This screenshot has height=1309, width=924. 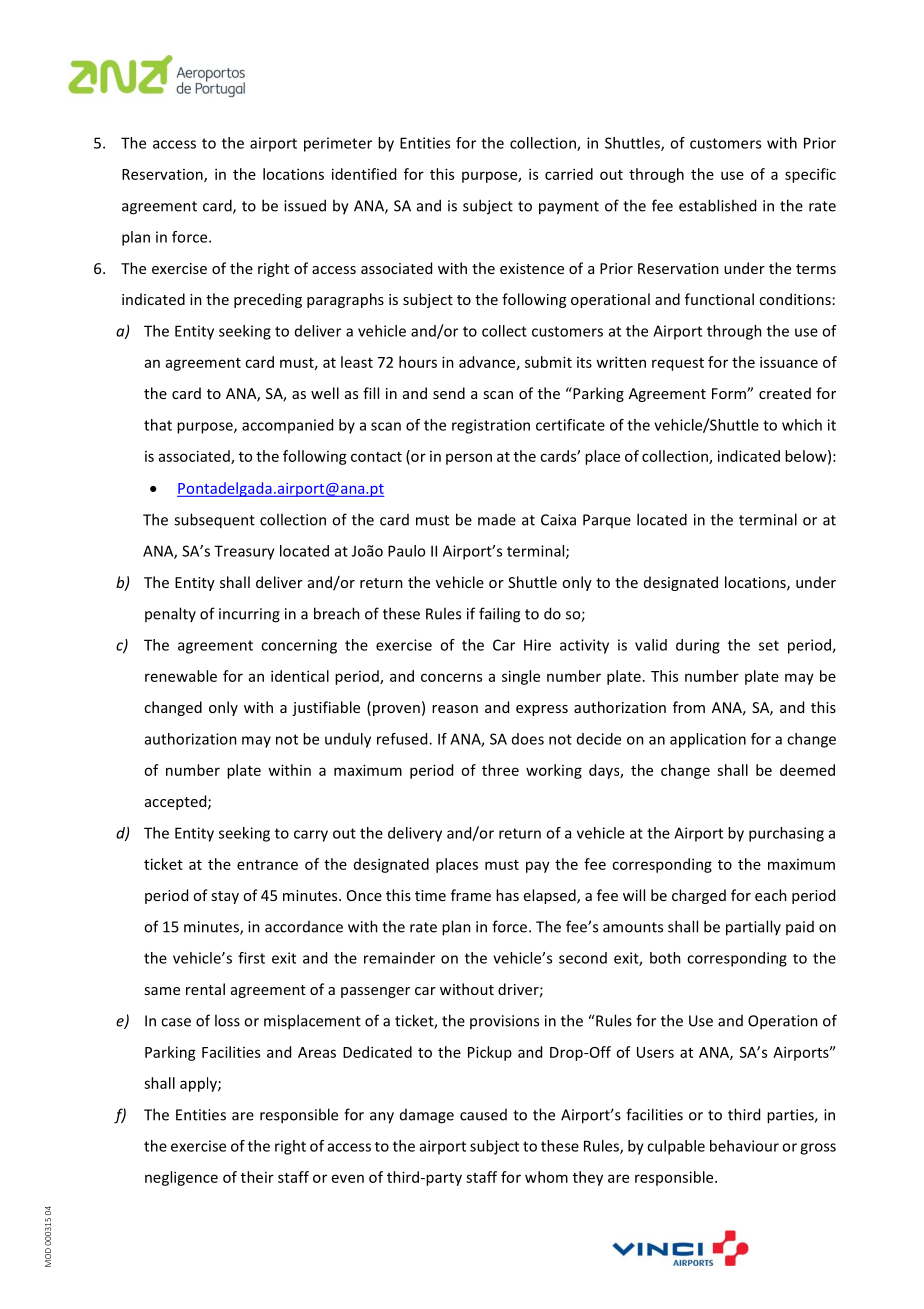 What do you see at coordinates (305, 205) in the screenshot?
I see `issued` at bounding box center [305, 205].
